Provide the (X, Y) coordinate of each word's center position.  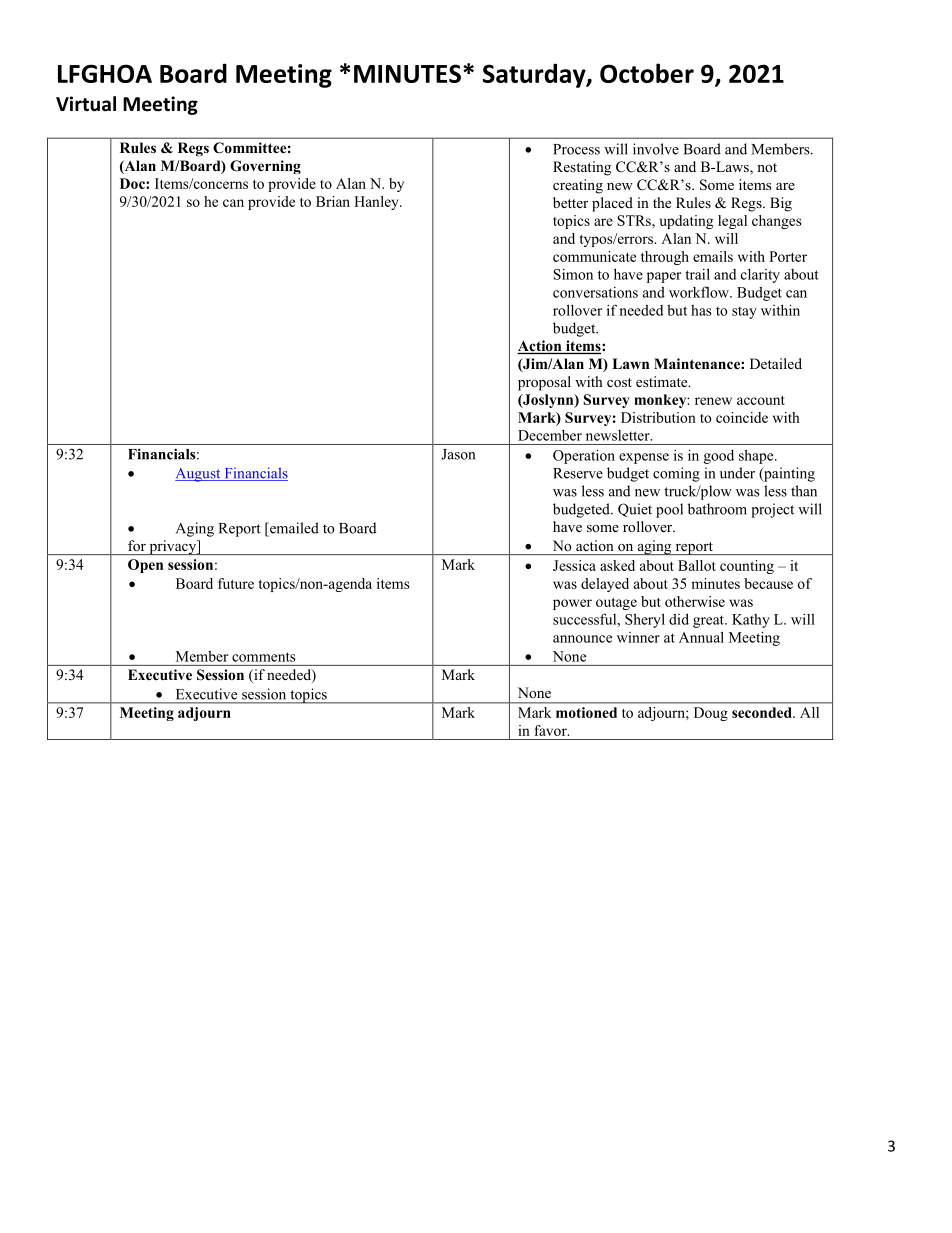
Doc (133, 183)
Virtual (86, 104)
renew (713, 401)
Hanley (377, 203)
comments (263, 657)
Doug (711, 714)
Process (576, 149)
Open (145, 566)
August (199, 475)
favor (551, 730)
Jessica (574, 565)
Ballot (697, 565)
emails (713, 256)
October (647, 73)
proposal (544, 383)
